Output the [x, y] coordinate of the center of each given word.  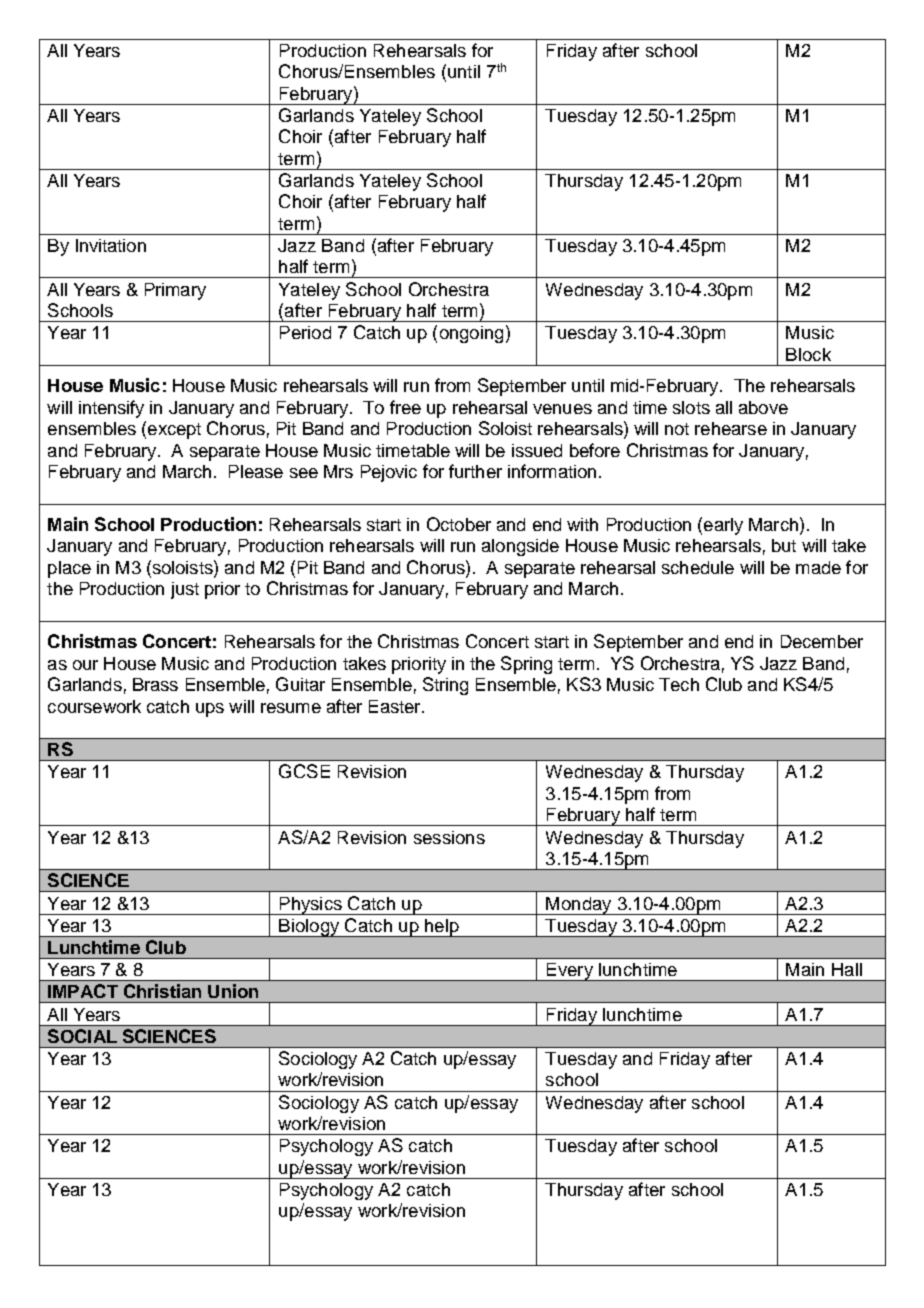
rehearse [731, 428]
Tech [679, 684]
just [185, 590]
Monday [579, 906]
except [174, 431]
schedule [698, 567]
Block [808, 354]
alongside [520, 547]
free [405, 407]
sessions [449, 837]
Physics [310, 906]
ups [210, 710]
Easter [396, 706]
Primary [175, 291]
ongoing [471, 334]
